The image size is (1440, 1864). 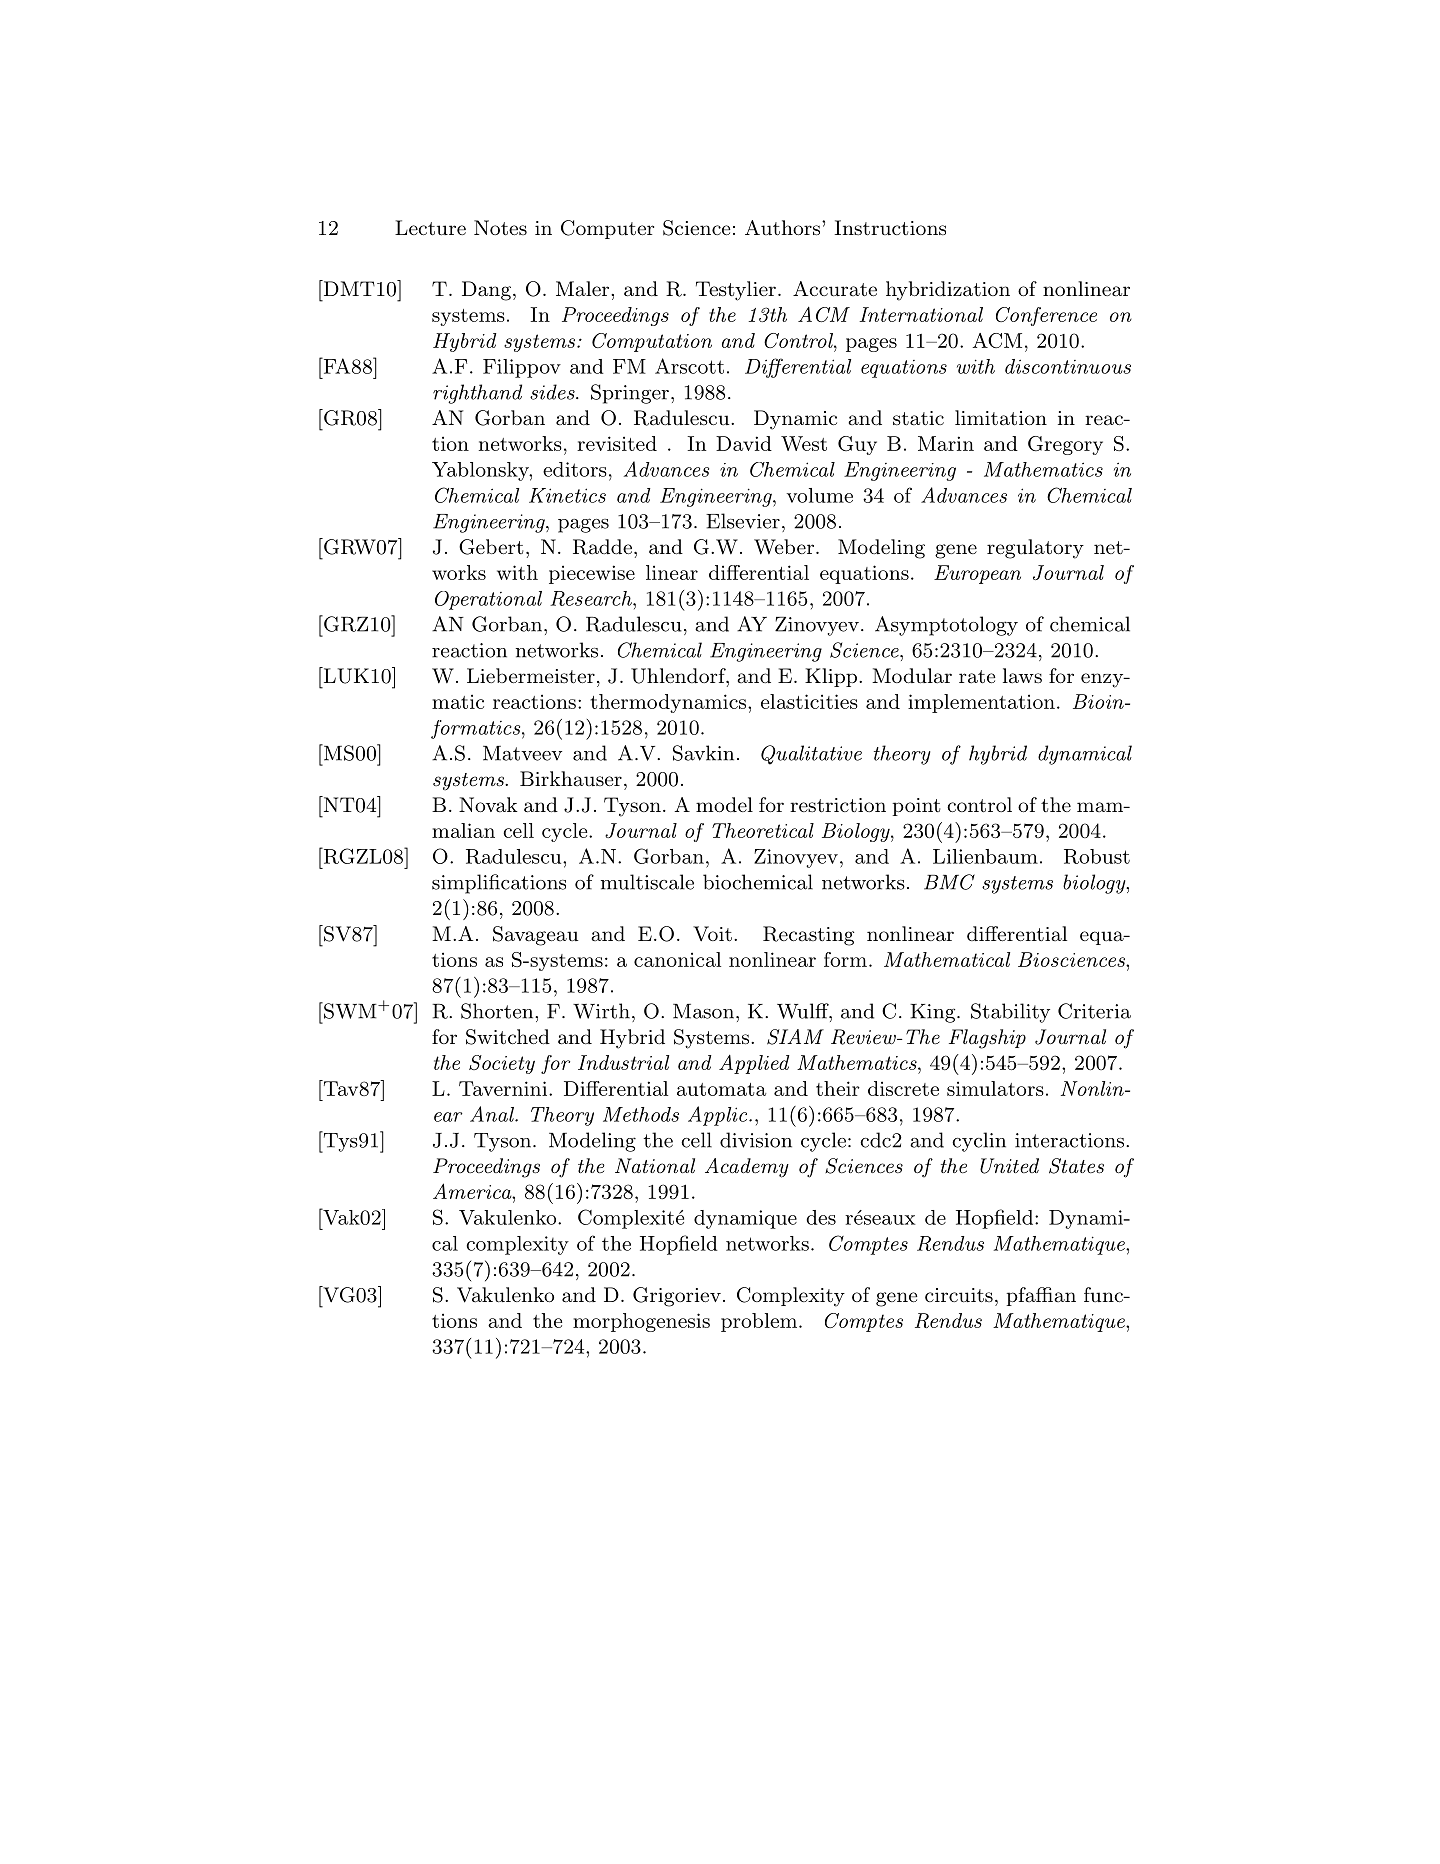 I want to click on Conference, so click(x=1046, y=316).
